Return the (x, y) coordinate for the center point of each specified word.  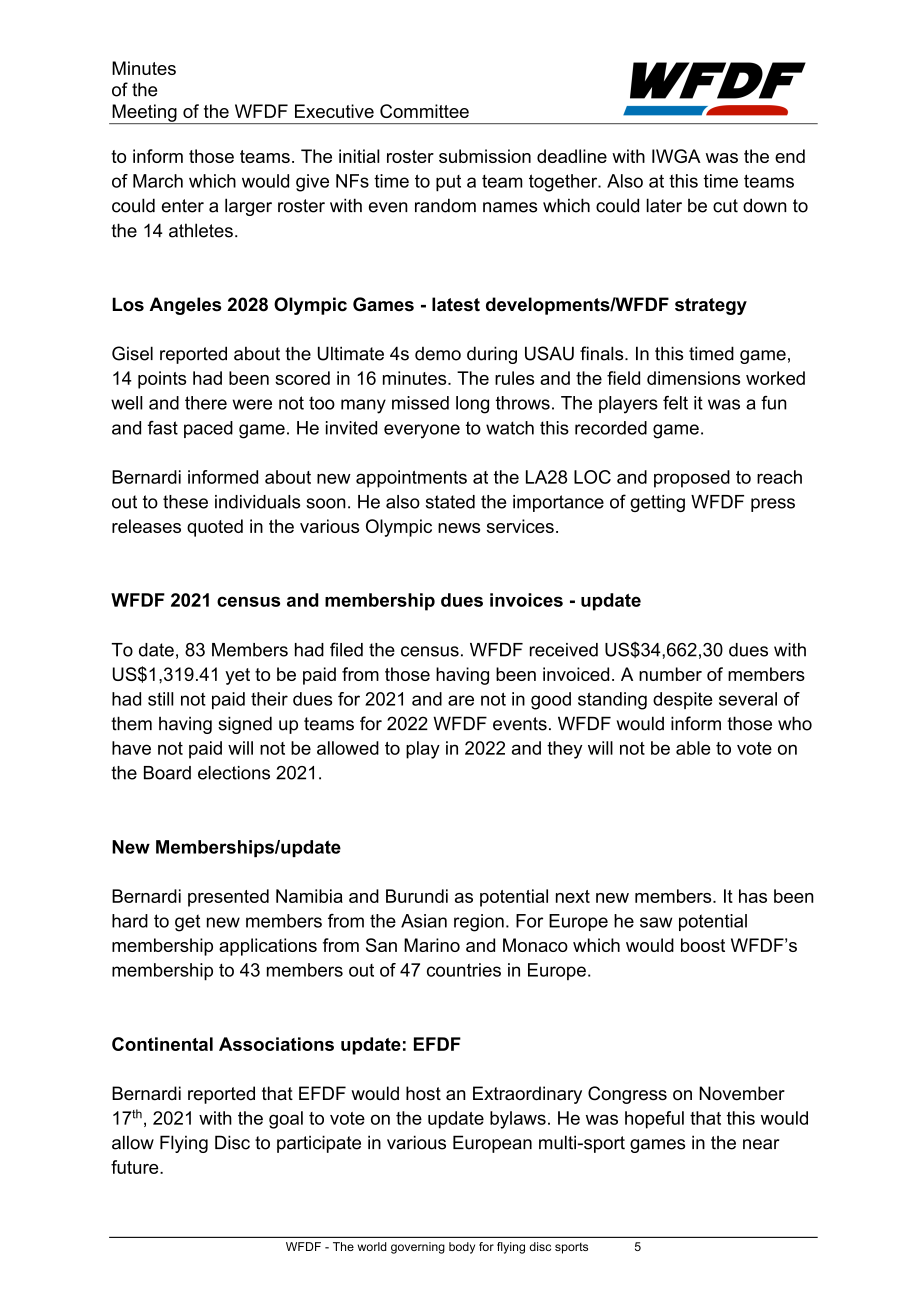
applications (268, 947)
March (158, 181)
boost (703, 945)
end (790, 156)
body (462, 1248)
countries (464, 970)
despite (683, 700)
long (472, 405)
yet (237, 676)
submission (485, 156)
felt (675, 403)
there (206, 403)
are (461, 700)
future (136, 1167)
